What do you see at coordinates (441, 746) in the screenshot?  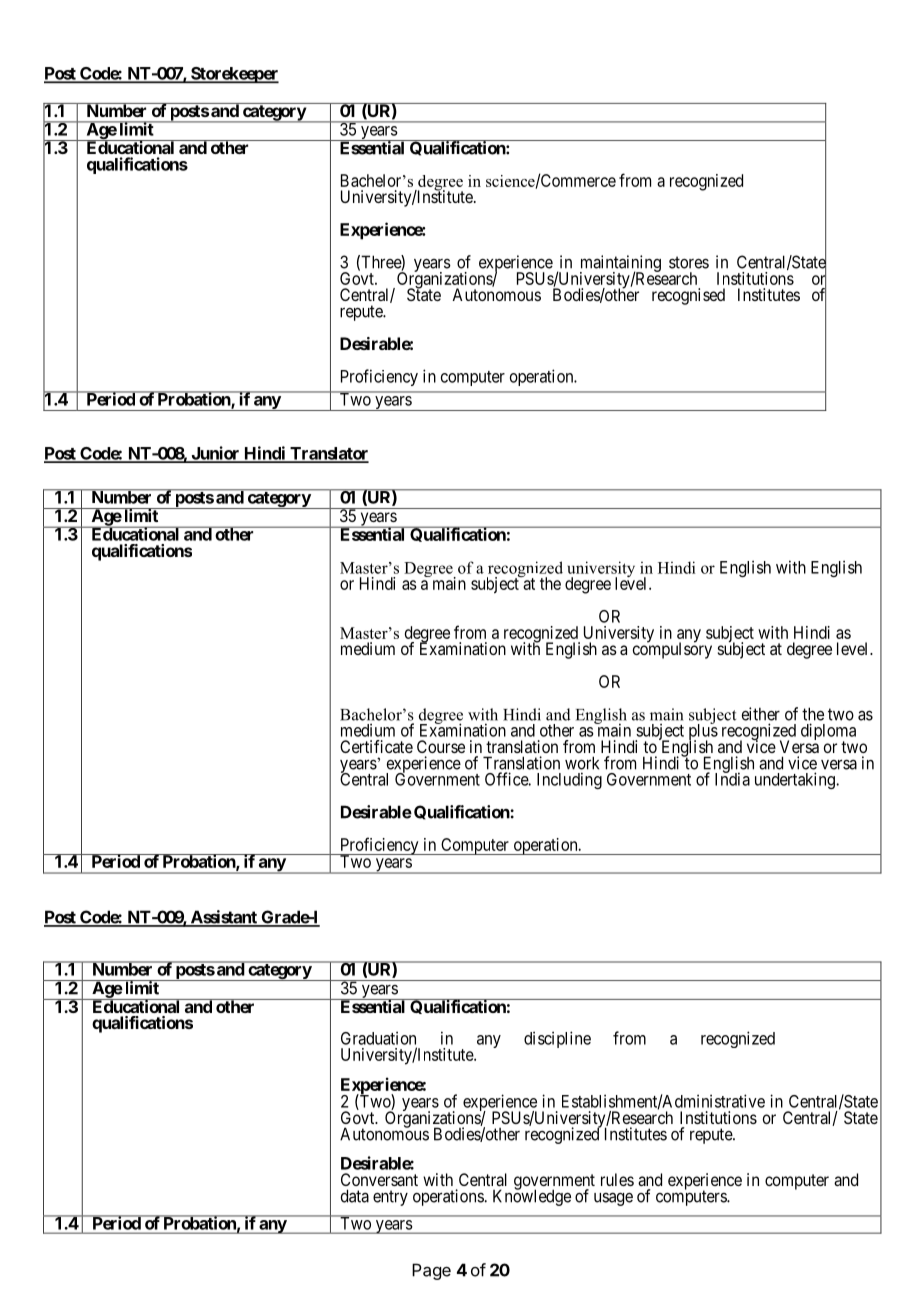 I see `Course` at bounding box center [441, 746].
